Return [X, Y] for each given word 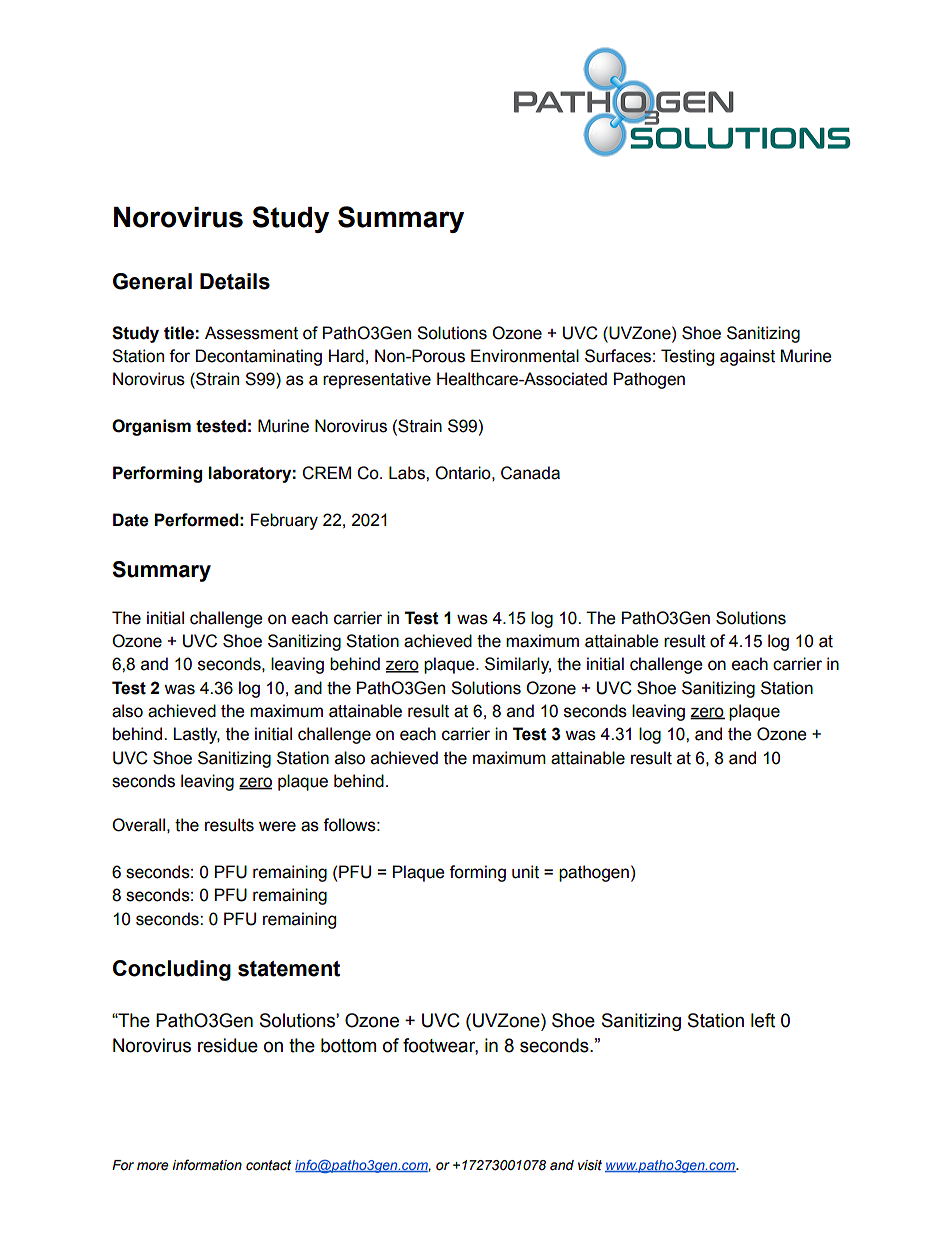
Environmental [525, 356]
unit [525, 872]
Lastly [196, 735]
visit [590, 1165]
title [179, 333]
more [153, 1166]
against [747, 357]
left [763, 1020]
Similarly [518, 665]
